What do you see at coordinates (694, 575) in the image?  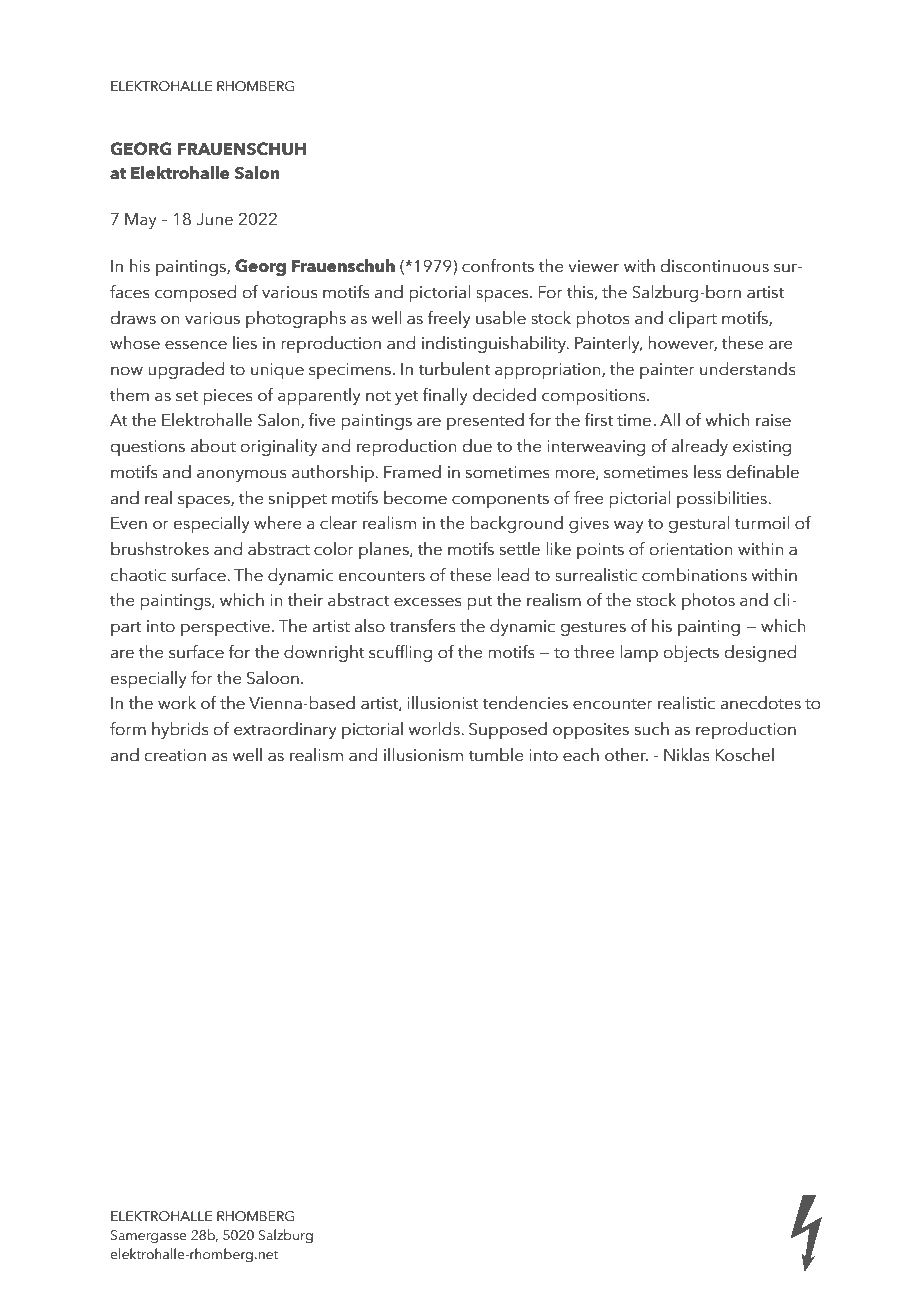 I see `combinations` at bounding box center [694, 575].
